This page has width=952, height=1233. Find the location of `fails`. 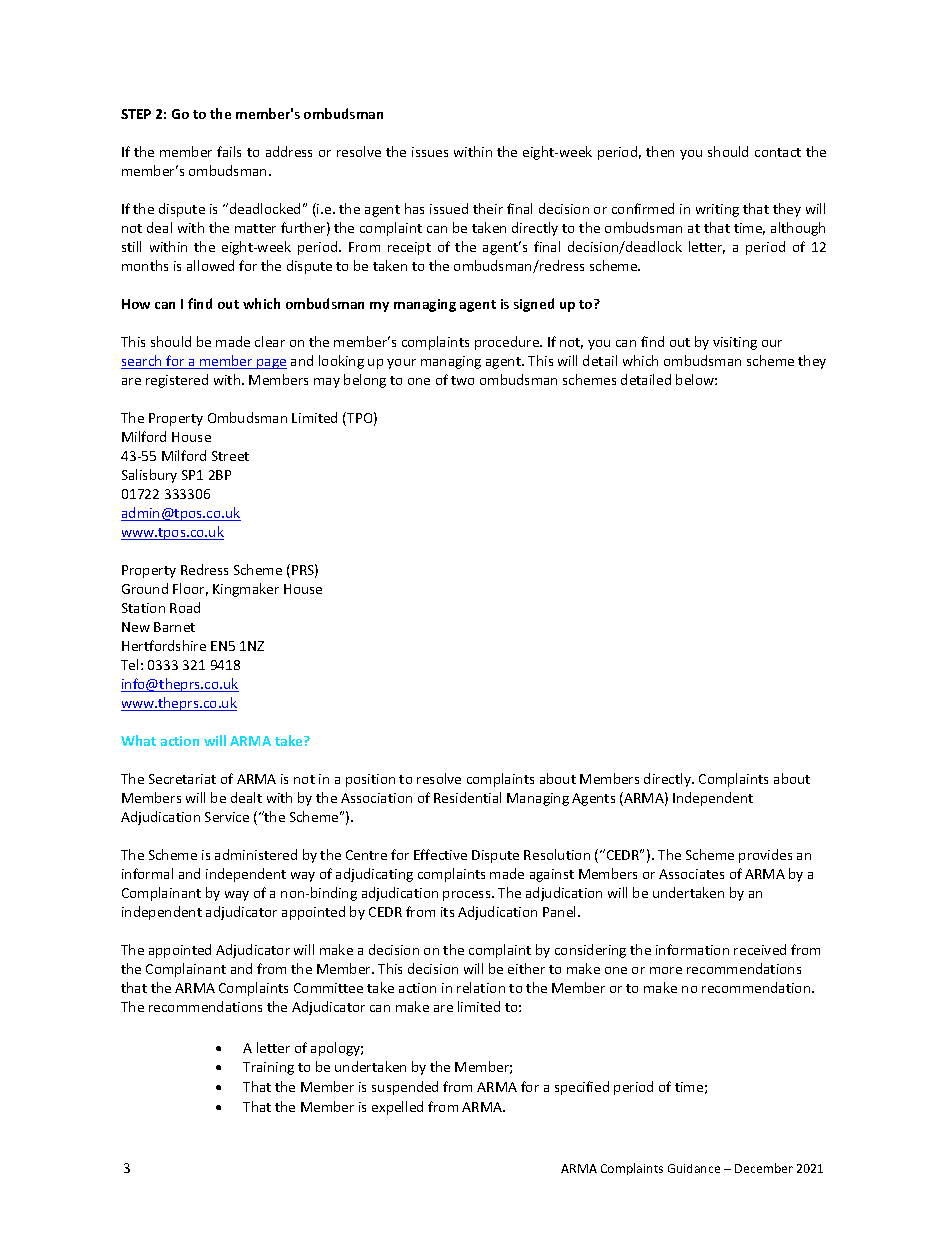

fails is located at coordinates (229, 151).
